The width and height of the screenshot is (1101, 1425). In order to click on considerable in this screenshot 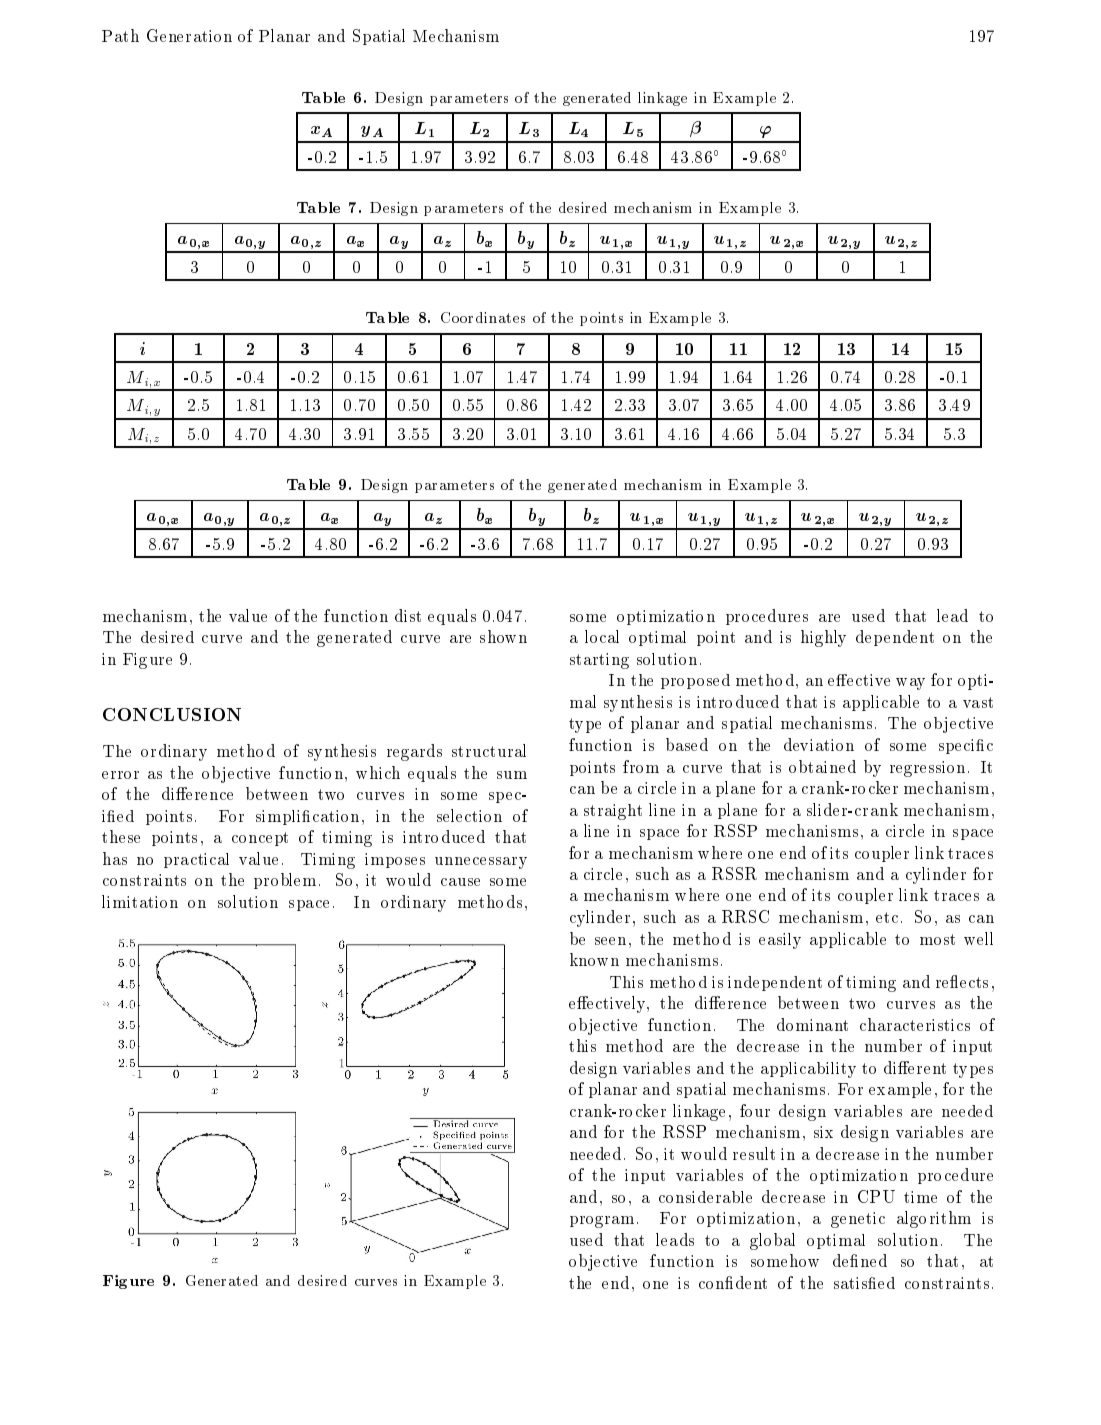, I will do `click(705, 1197)`.
